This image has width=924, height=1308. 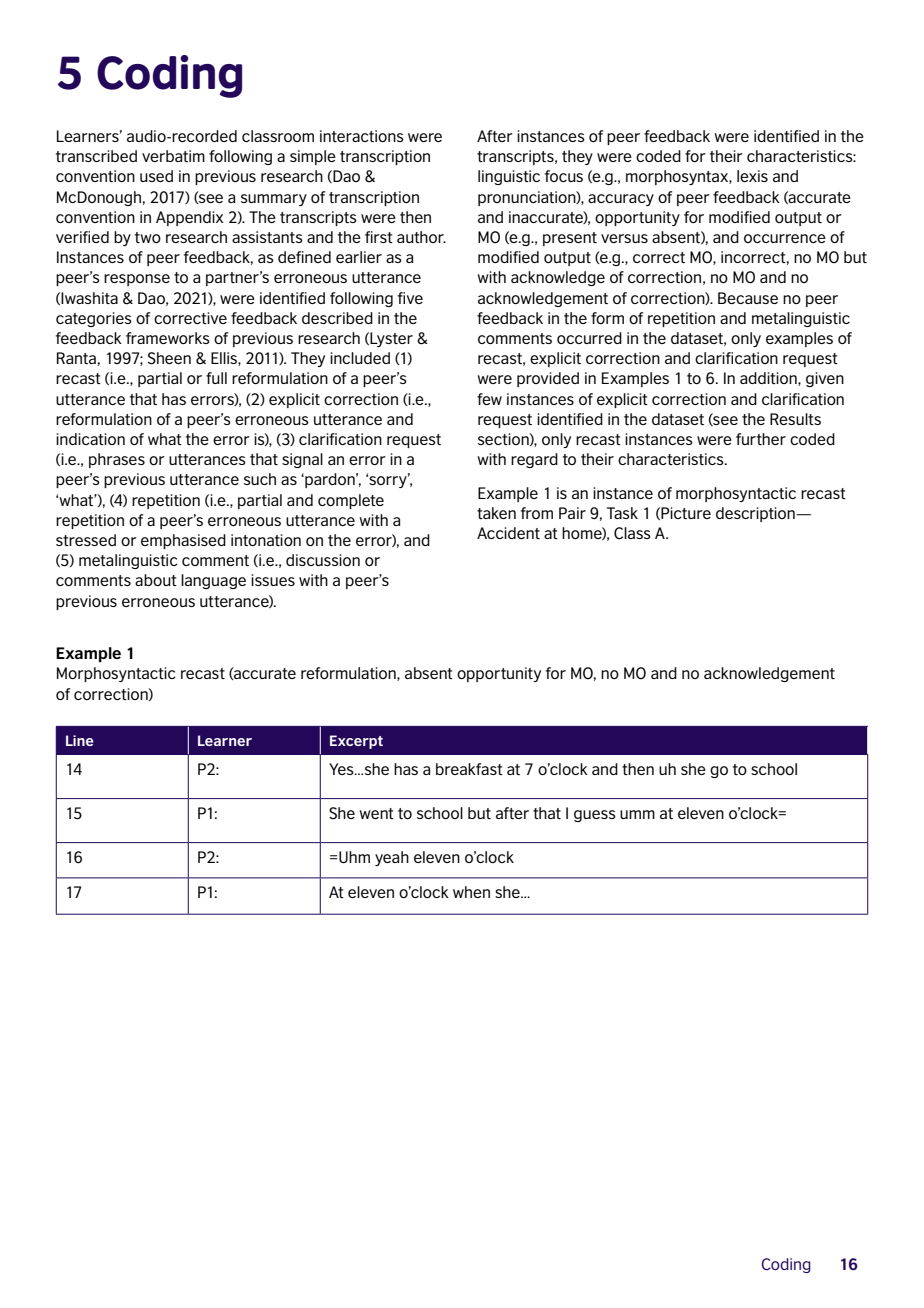 I want to click on description, so click(x=756, y=514).
